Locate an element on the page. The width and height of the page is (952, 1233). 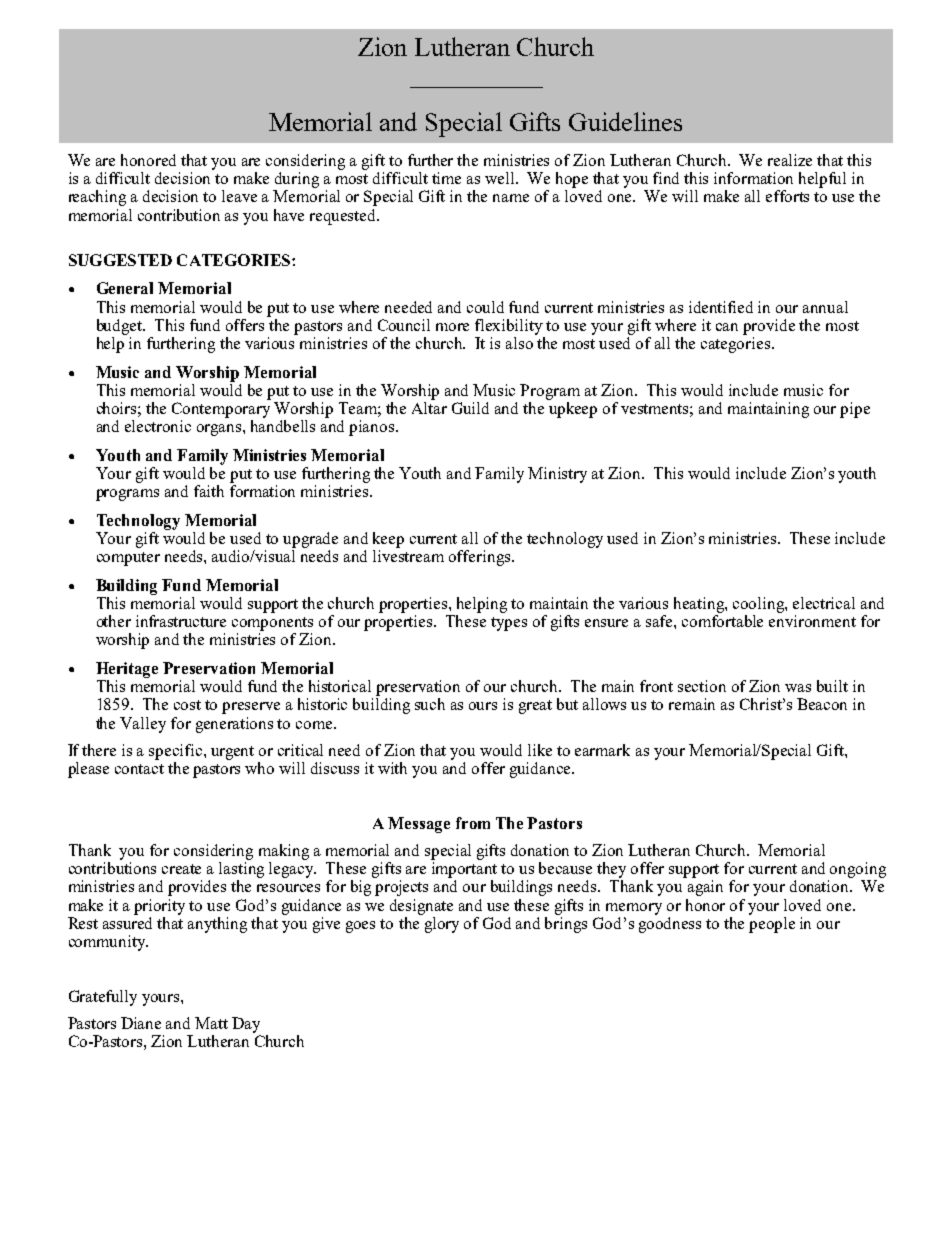
glory is located at coordinates (440, 923).
